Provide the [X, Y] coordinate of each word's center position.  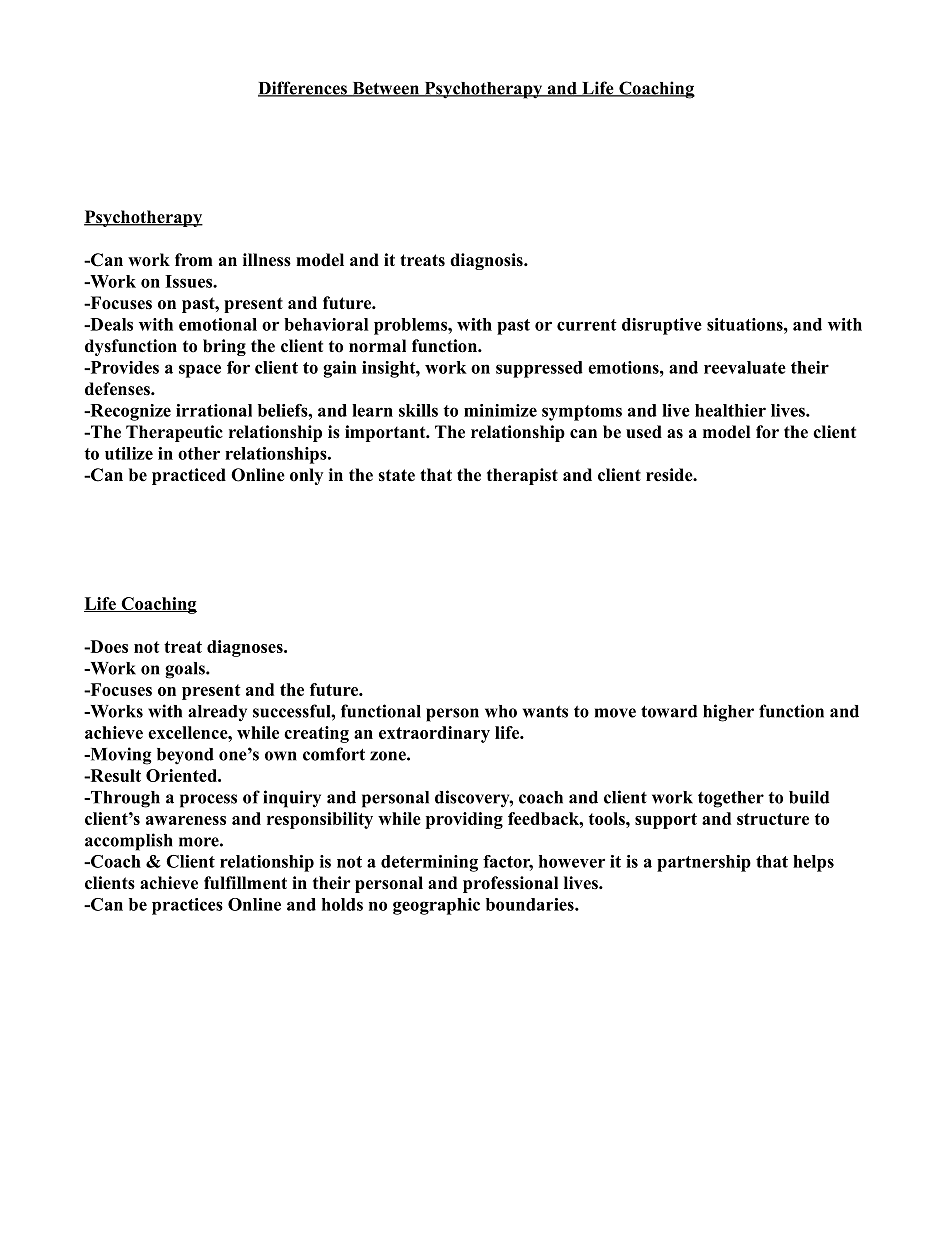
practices [187, 906]
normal [377, 346]
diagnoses [246, 648]
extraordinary [434, 734]
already [217, 713]
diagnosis [487, 261]
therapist [522, 476]
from [194, 260]
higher [728, 713]
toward [669, 711]
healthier [730, 410]
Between [386, 89]
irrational [214, 410]
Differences [303, 89]
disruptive [662, 326]
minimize [500, 410]
